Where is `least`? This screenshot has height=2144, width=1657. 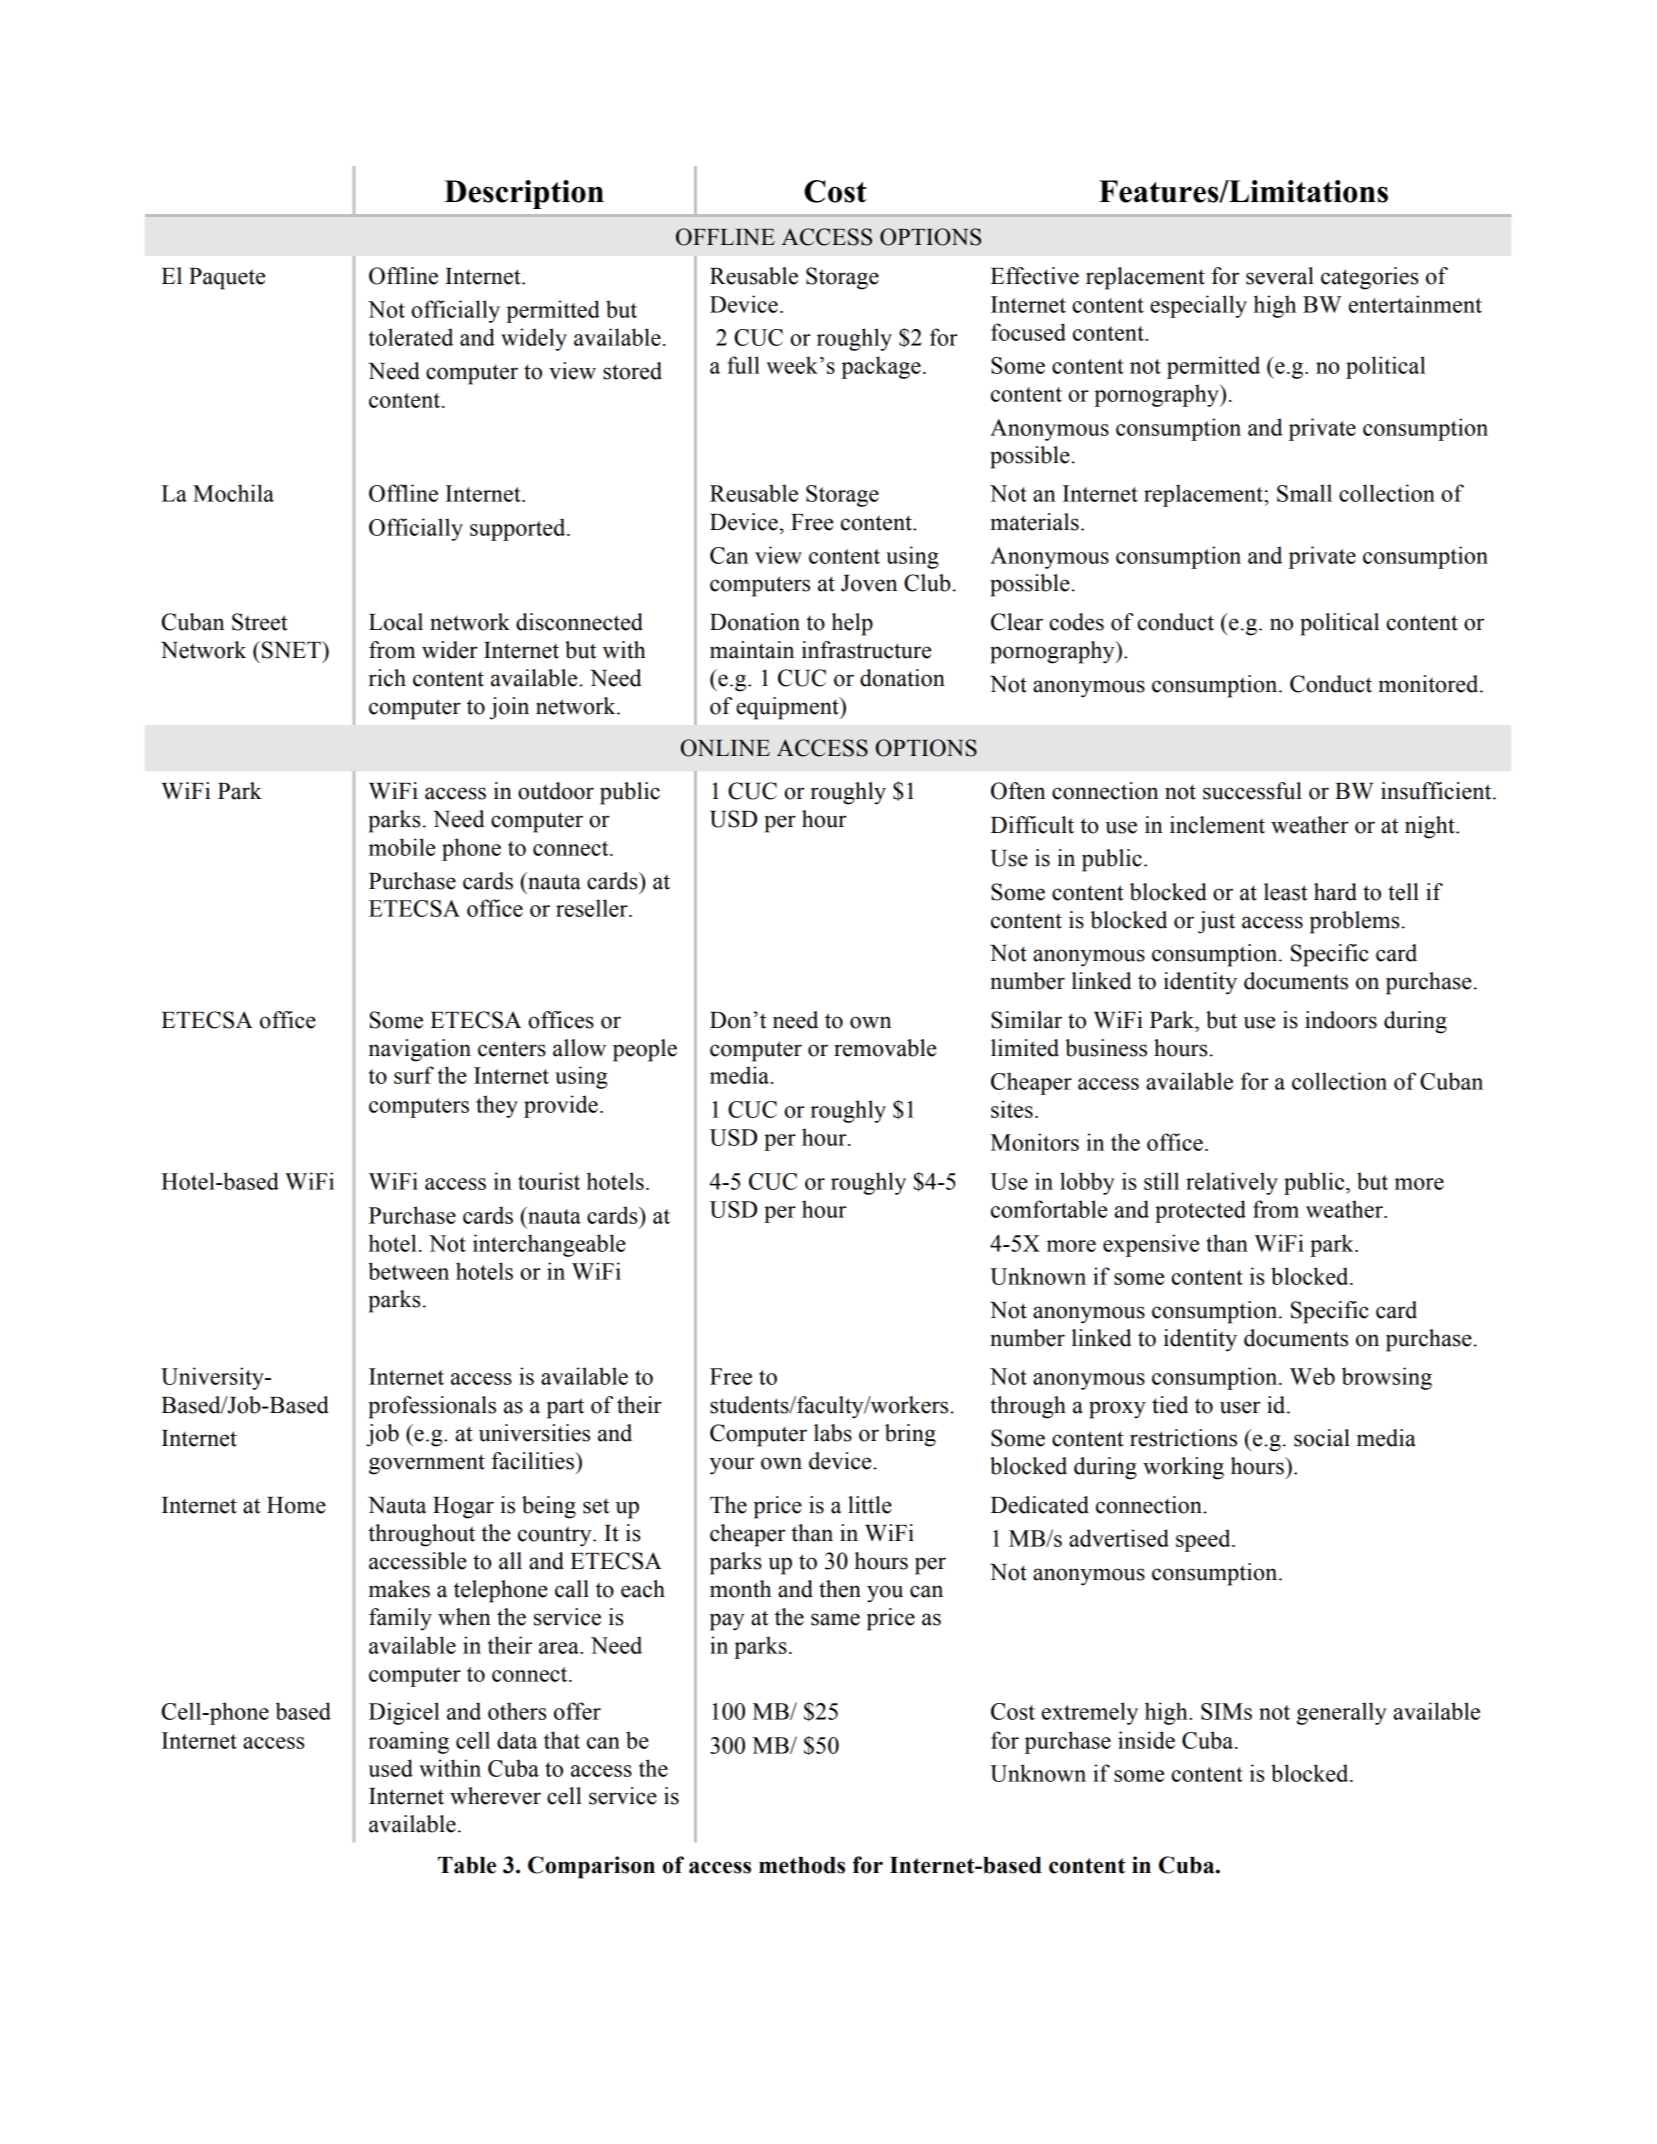
least is located at coordinates (1286, 892).
